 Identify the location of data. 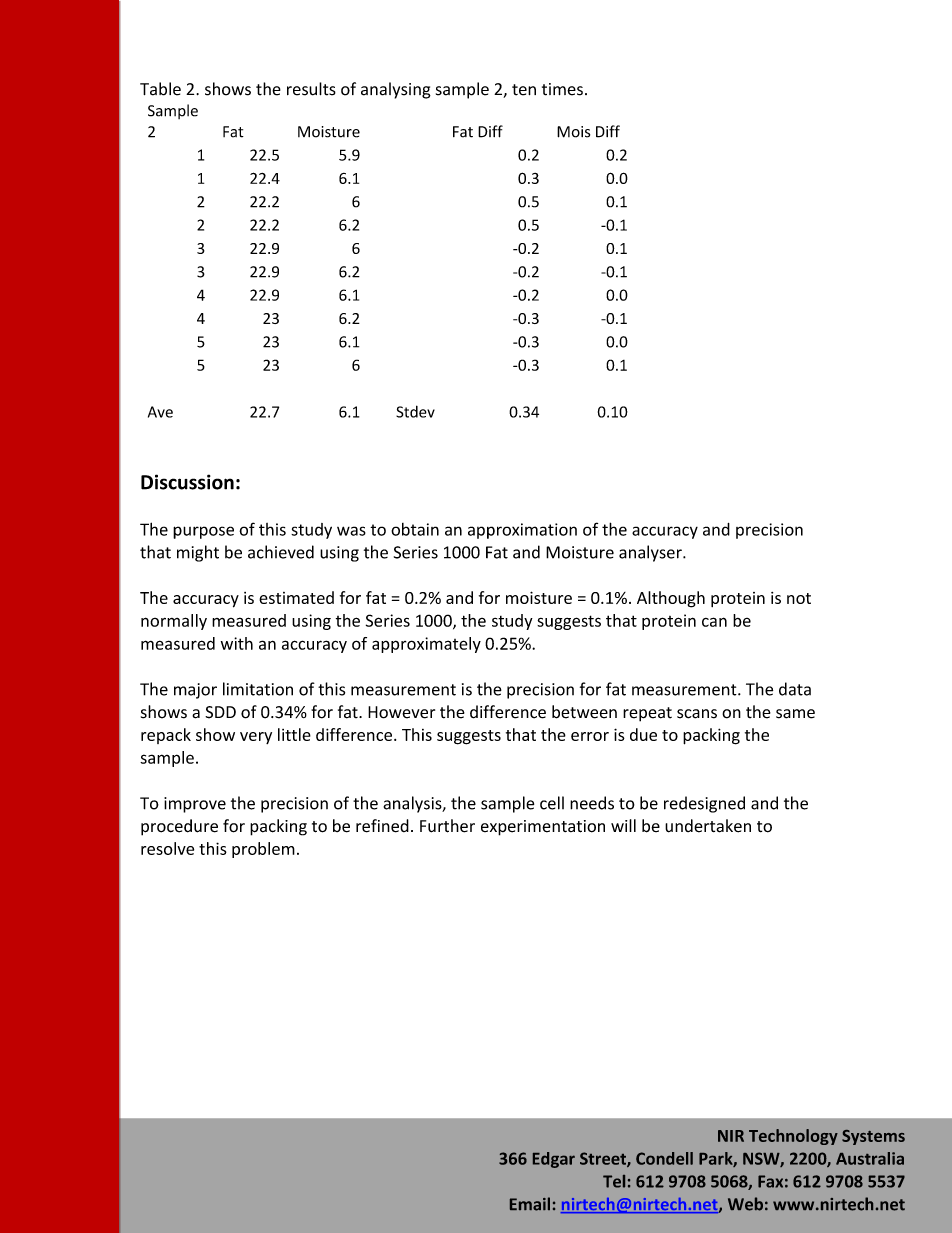
(795, 689).
